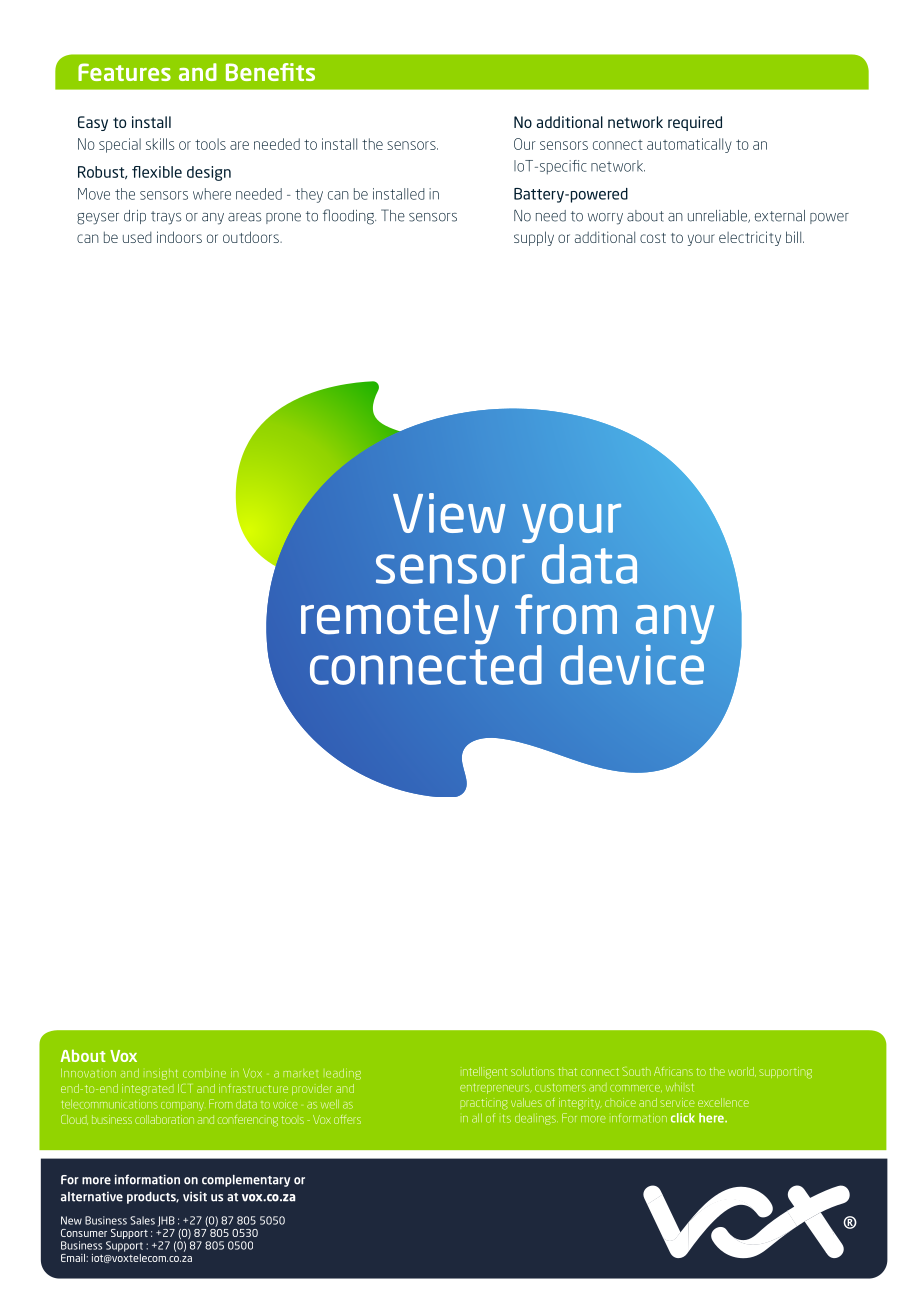 The width and height of the page is (924, 1308). What do you see at coordinates (695, 123) in the page?
I see `required` at bounding box center [695, 123].
